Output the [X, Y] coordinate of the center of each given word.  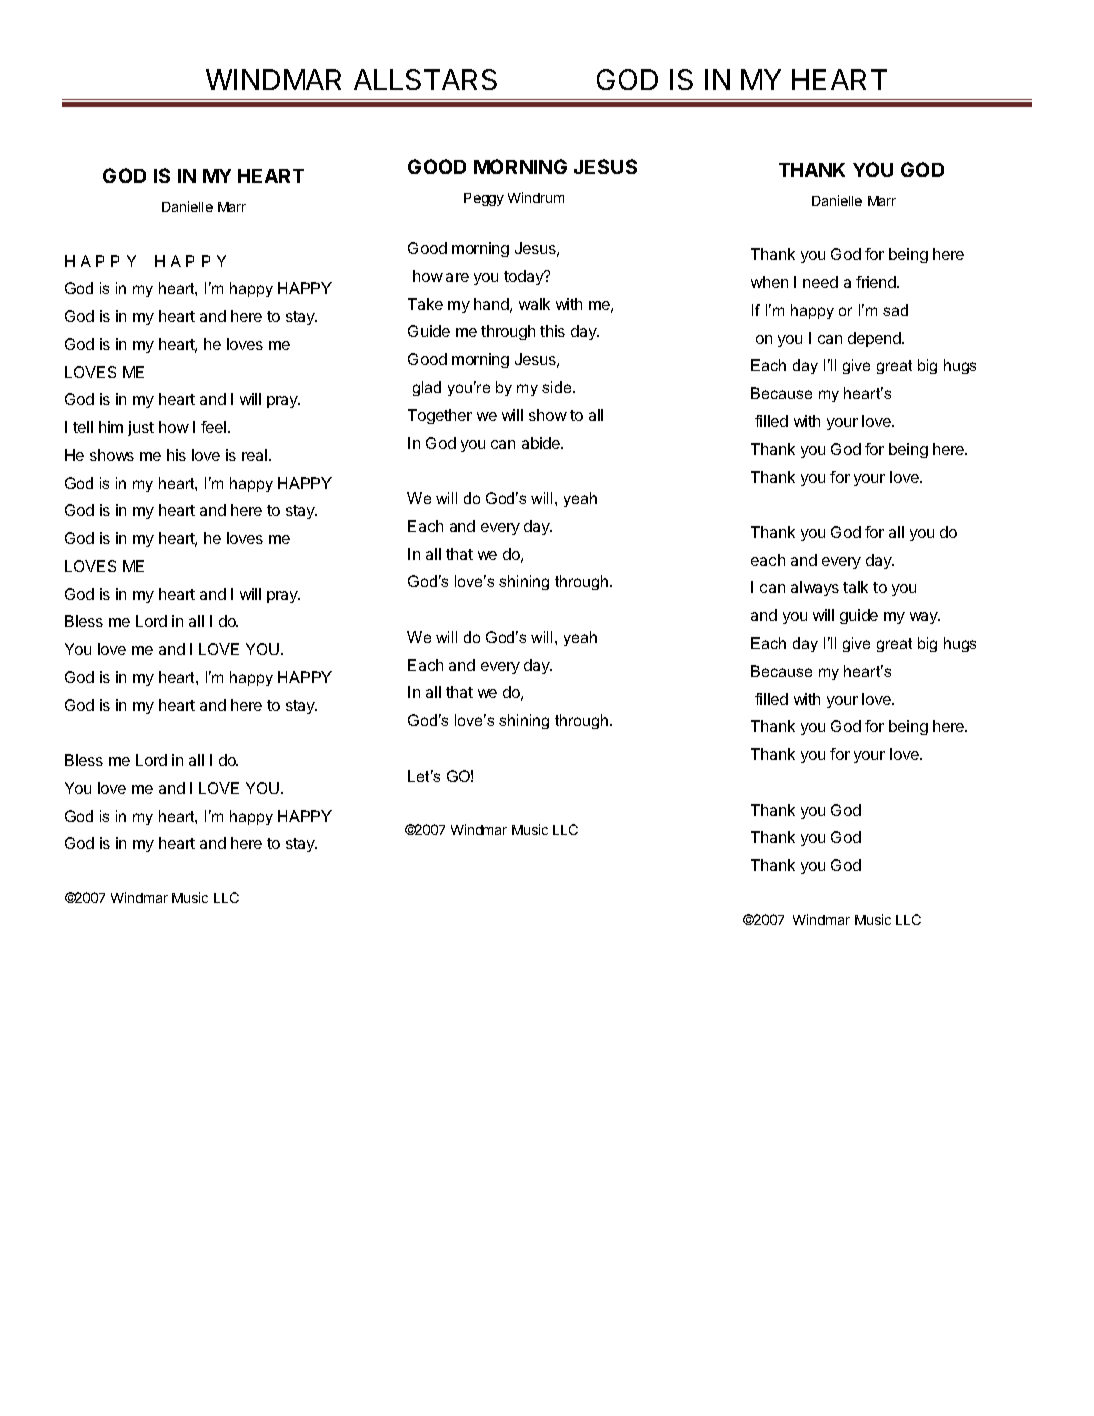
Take [425, 304]
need [820, 282]
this [552, 331]
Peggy [484, 199]
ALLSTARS [425, 79]
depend [875, 339]
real [254, 455]
